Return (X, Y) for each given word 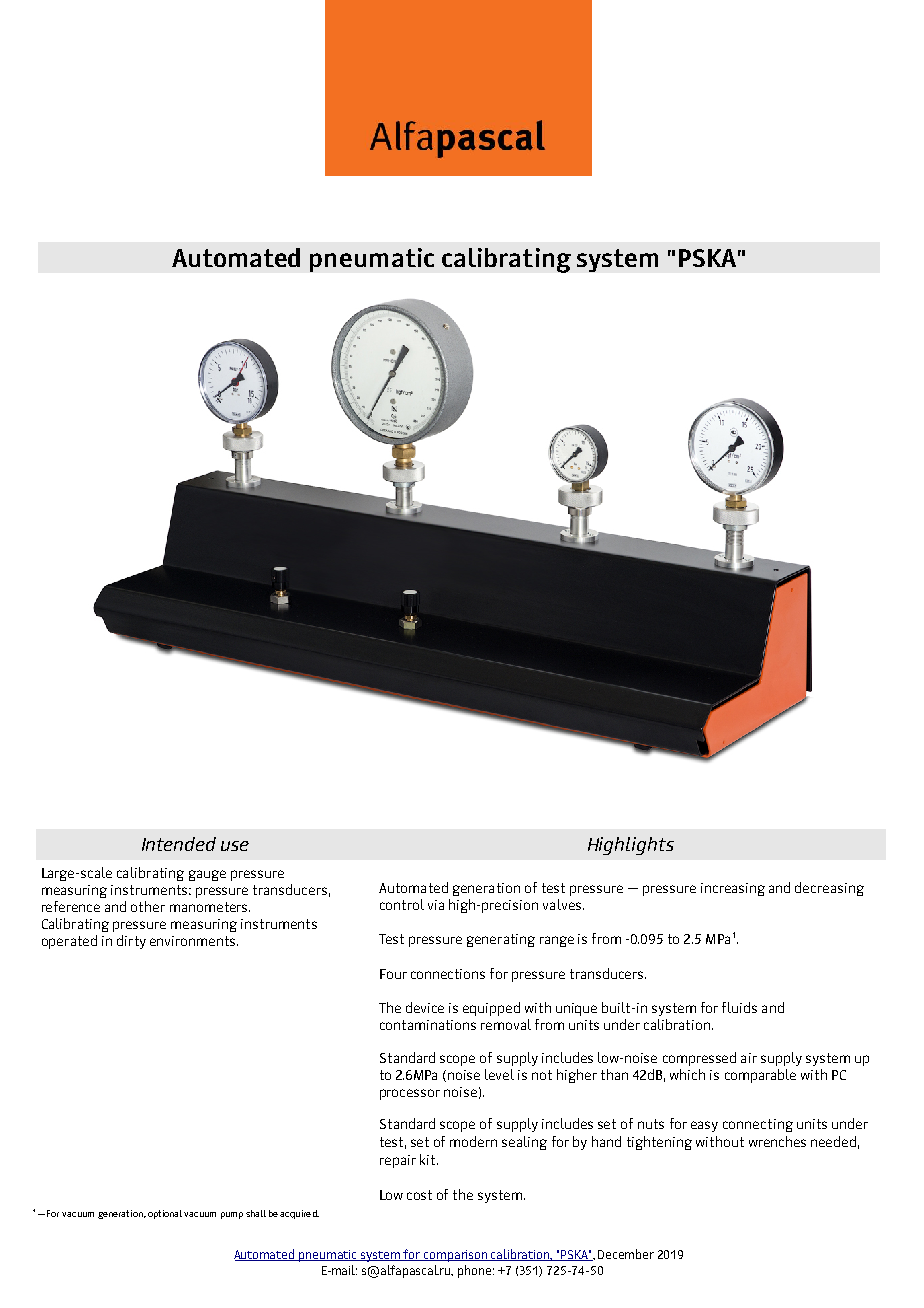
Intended (179, 844)
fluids (739, 1007)
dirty (131, 942)
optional (165, 1214)
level (499, 1074)
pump (232, 1215)
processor (410, 1094)
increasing (733, 889)
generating (501, 940)
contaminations (428, 1025)
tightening (659, 1143)
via (436, 905)
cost (419, 1195)
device (425, 1007)
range (557, 941)
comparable (760, 1076)
